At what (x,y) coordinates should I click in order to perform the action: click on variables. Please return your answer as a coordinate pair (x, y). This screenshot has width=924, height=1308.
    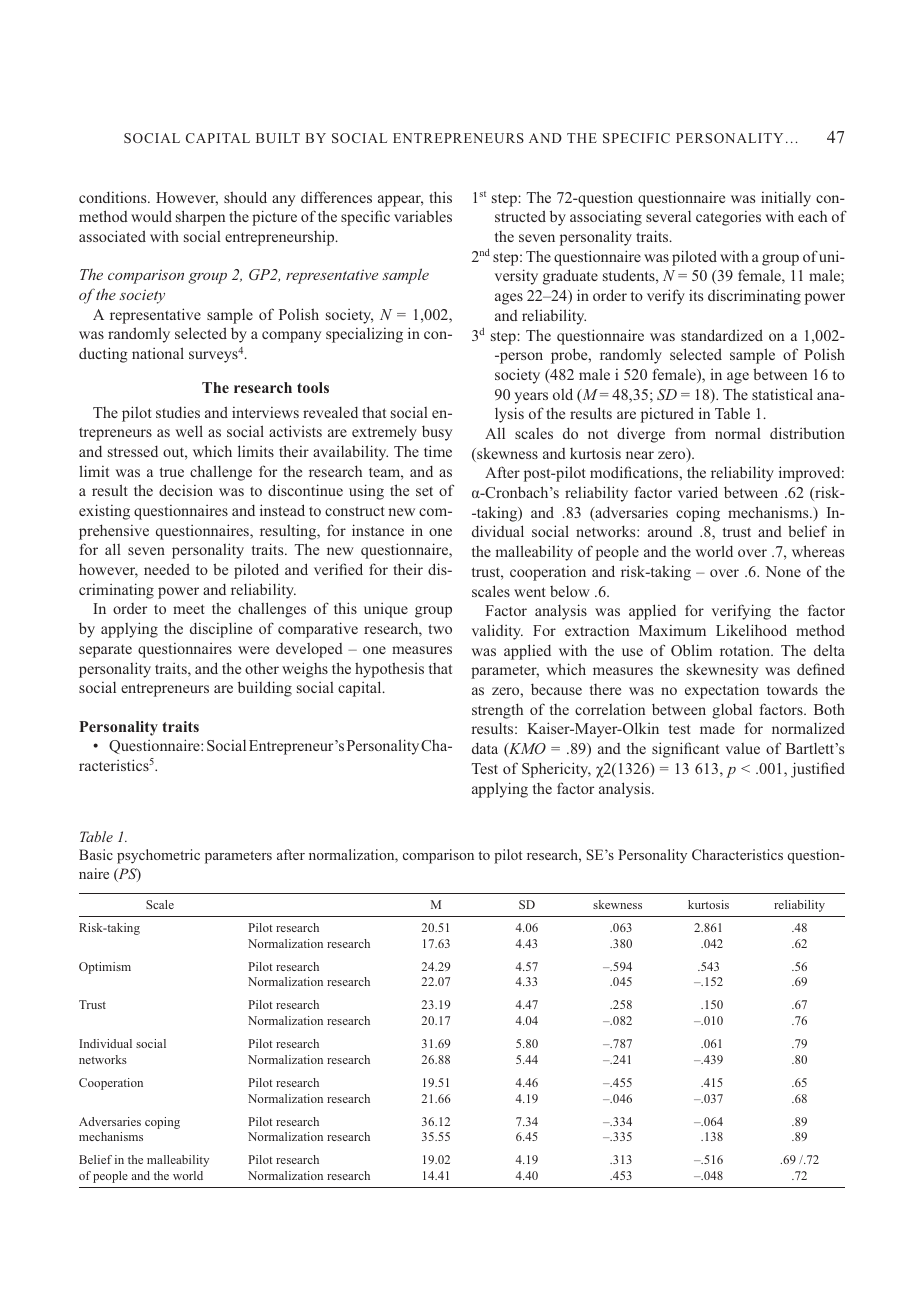
    Looking at the image, I should click on (423, 216).
